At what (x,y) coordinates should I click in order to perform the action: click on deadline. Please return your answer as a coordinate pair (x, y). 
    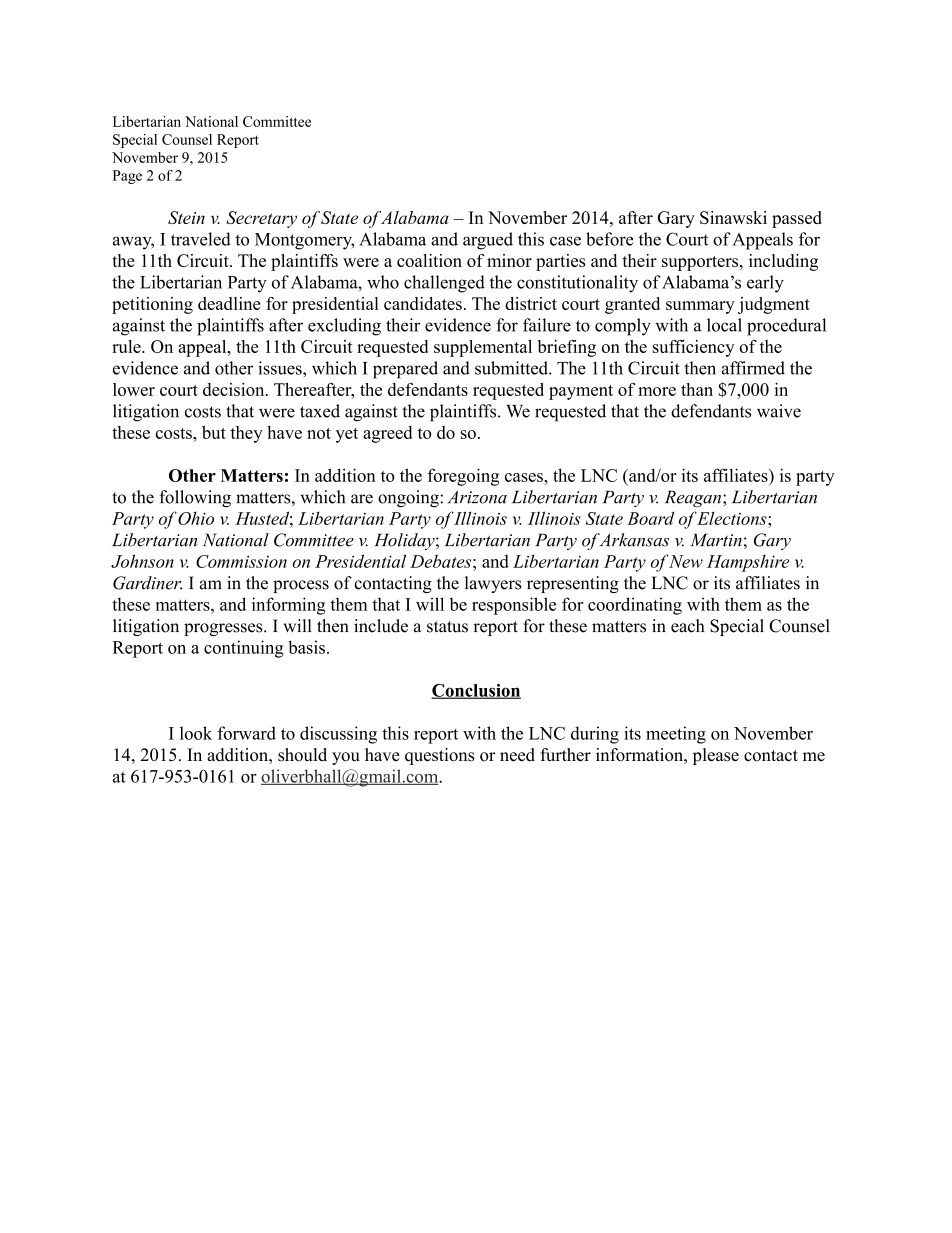
    Looking at the image, I should click on (229, 303).
